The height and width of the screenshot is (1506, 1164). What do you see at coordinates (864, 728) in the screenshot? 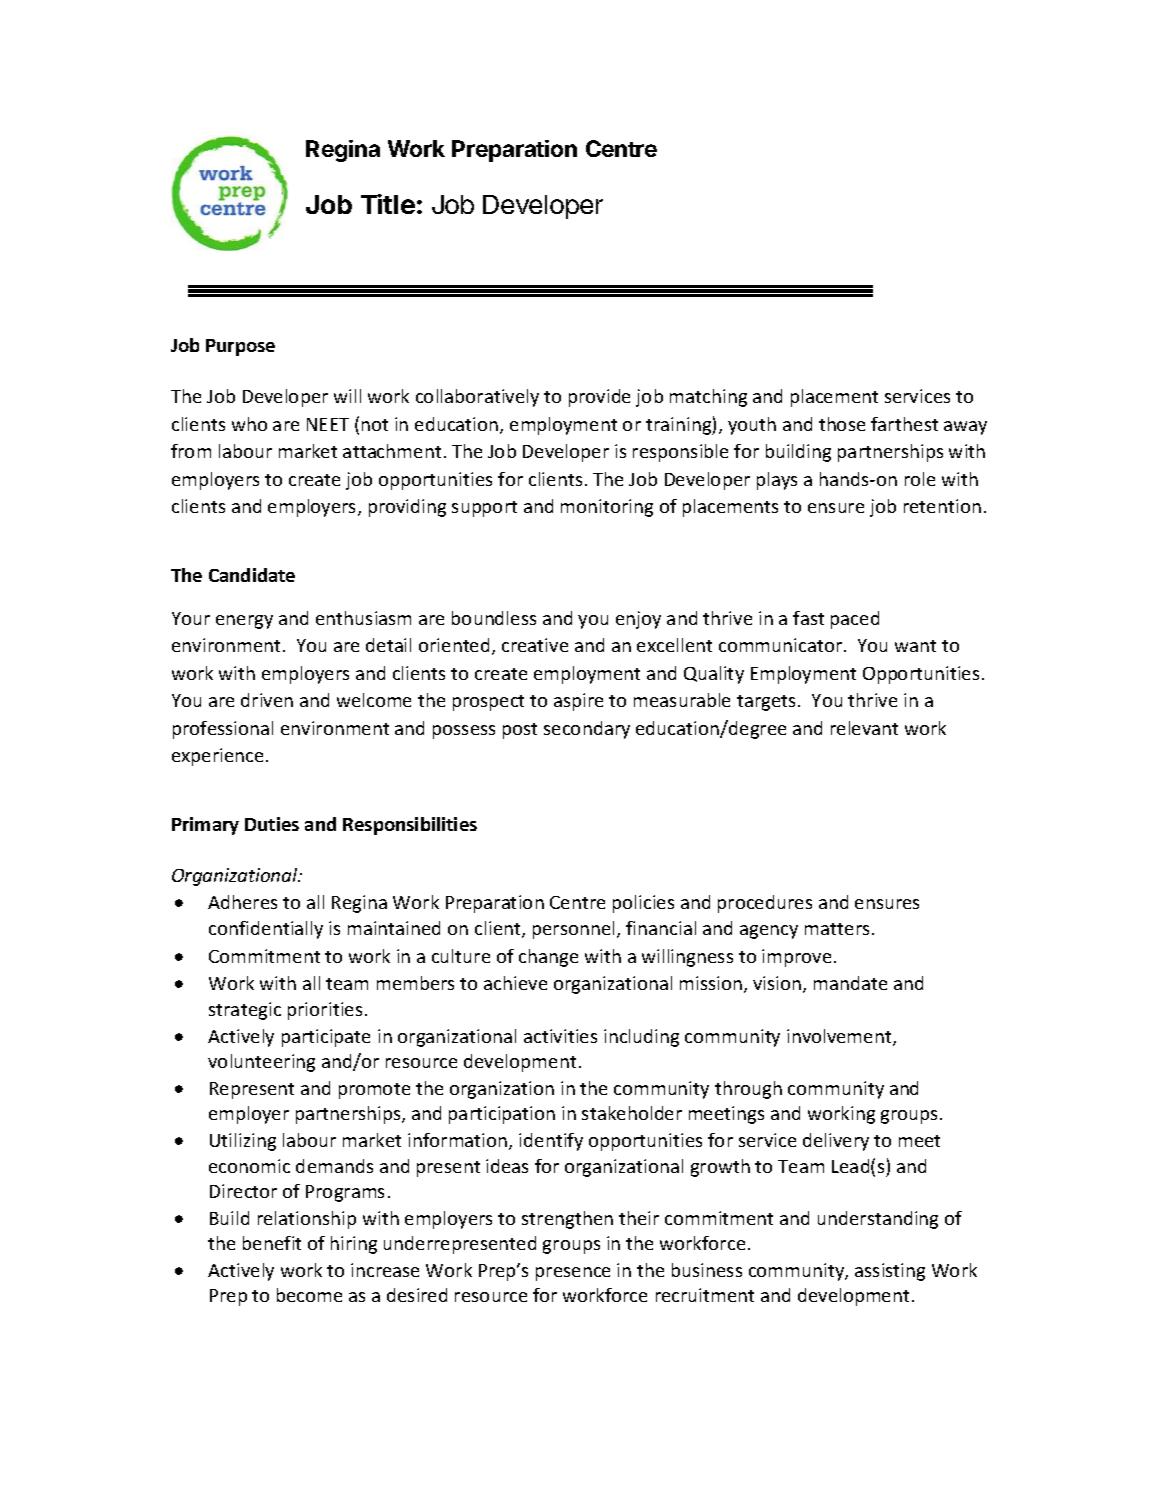
I see `relevant` at bounding box center [864, 728].
